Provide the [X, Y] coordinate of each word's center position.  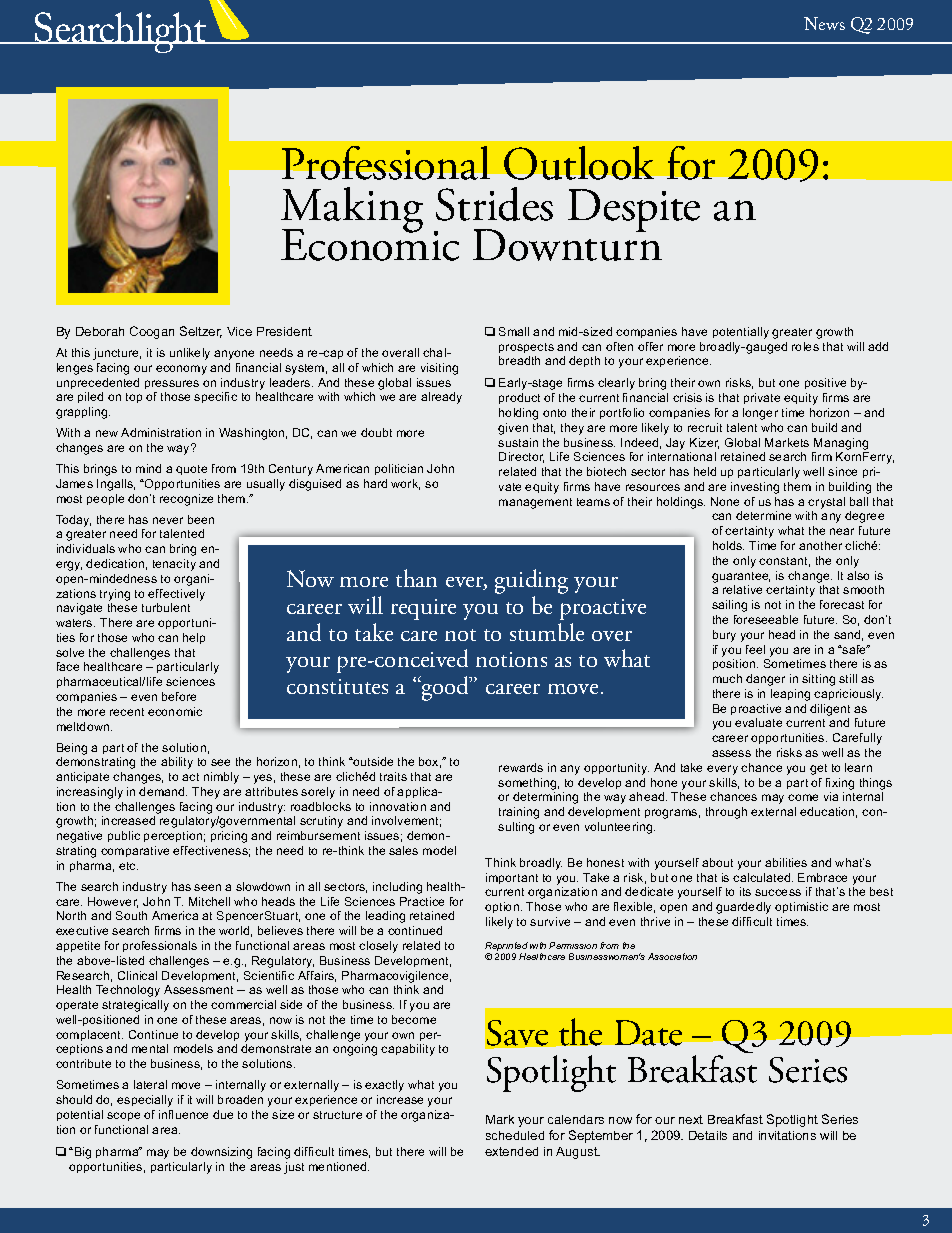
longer [760, 414]
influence [183, 1114]
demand [163, 791]
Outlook [579, 163]
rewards [521, 767]
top [134, 398]
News [824, 23]
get [818, 769]
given [513, 429]
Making [352, 211]
